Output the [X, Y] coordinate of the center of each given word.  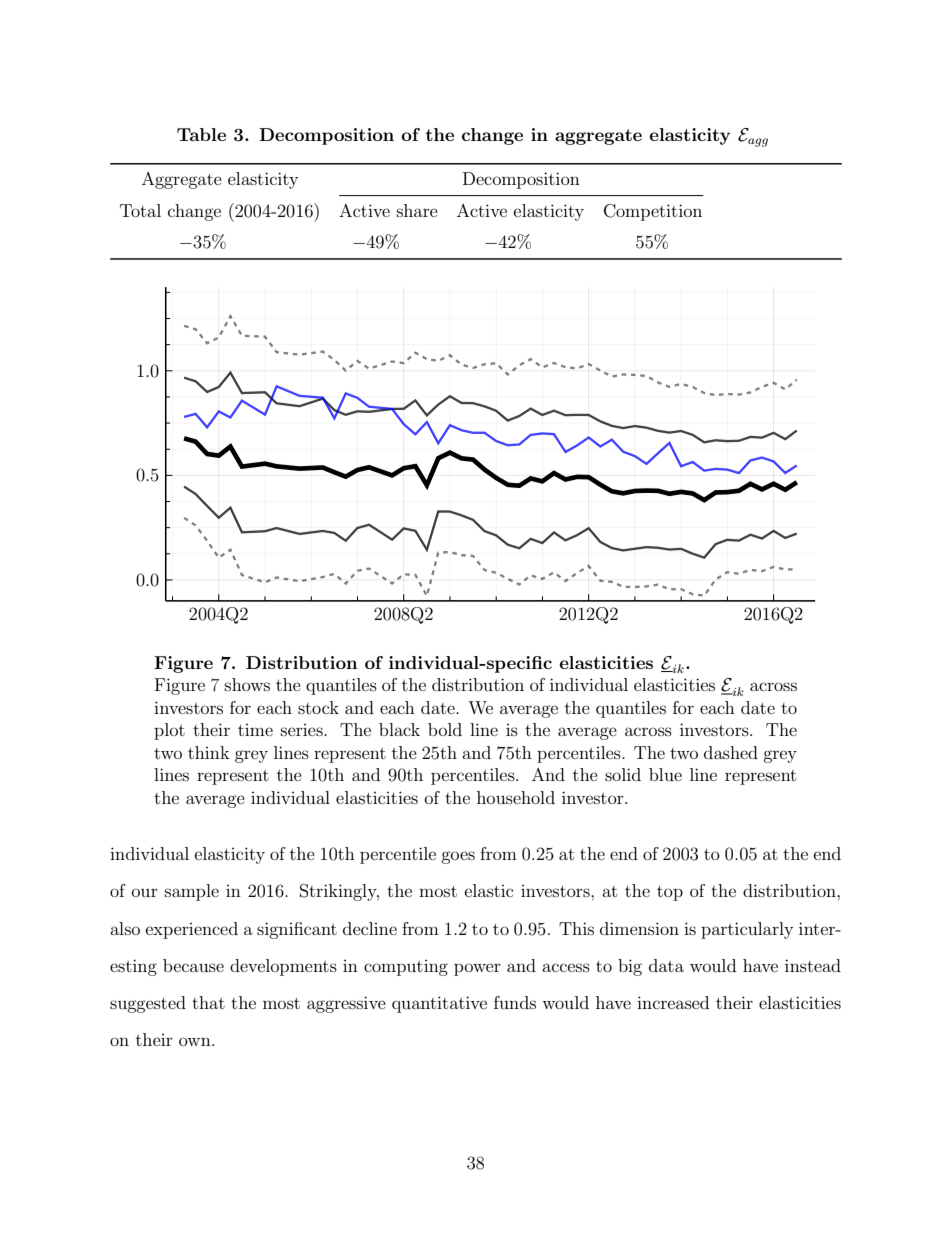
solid [623, 774]
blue [665, 774]
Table [201, 134]
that [208, 1002]
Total [140, 210]
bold [445, 729]
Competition [653, 212]
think [209, 752]
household [516, 797]
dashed [731, 752]
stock [318, 707]
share [417, 210]
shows [247, 684]
